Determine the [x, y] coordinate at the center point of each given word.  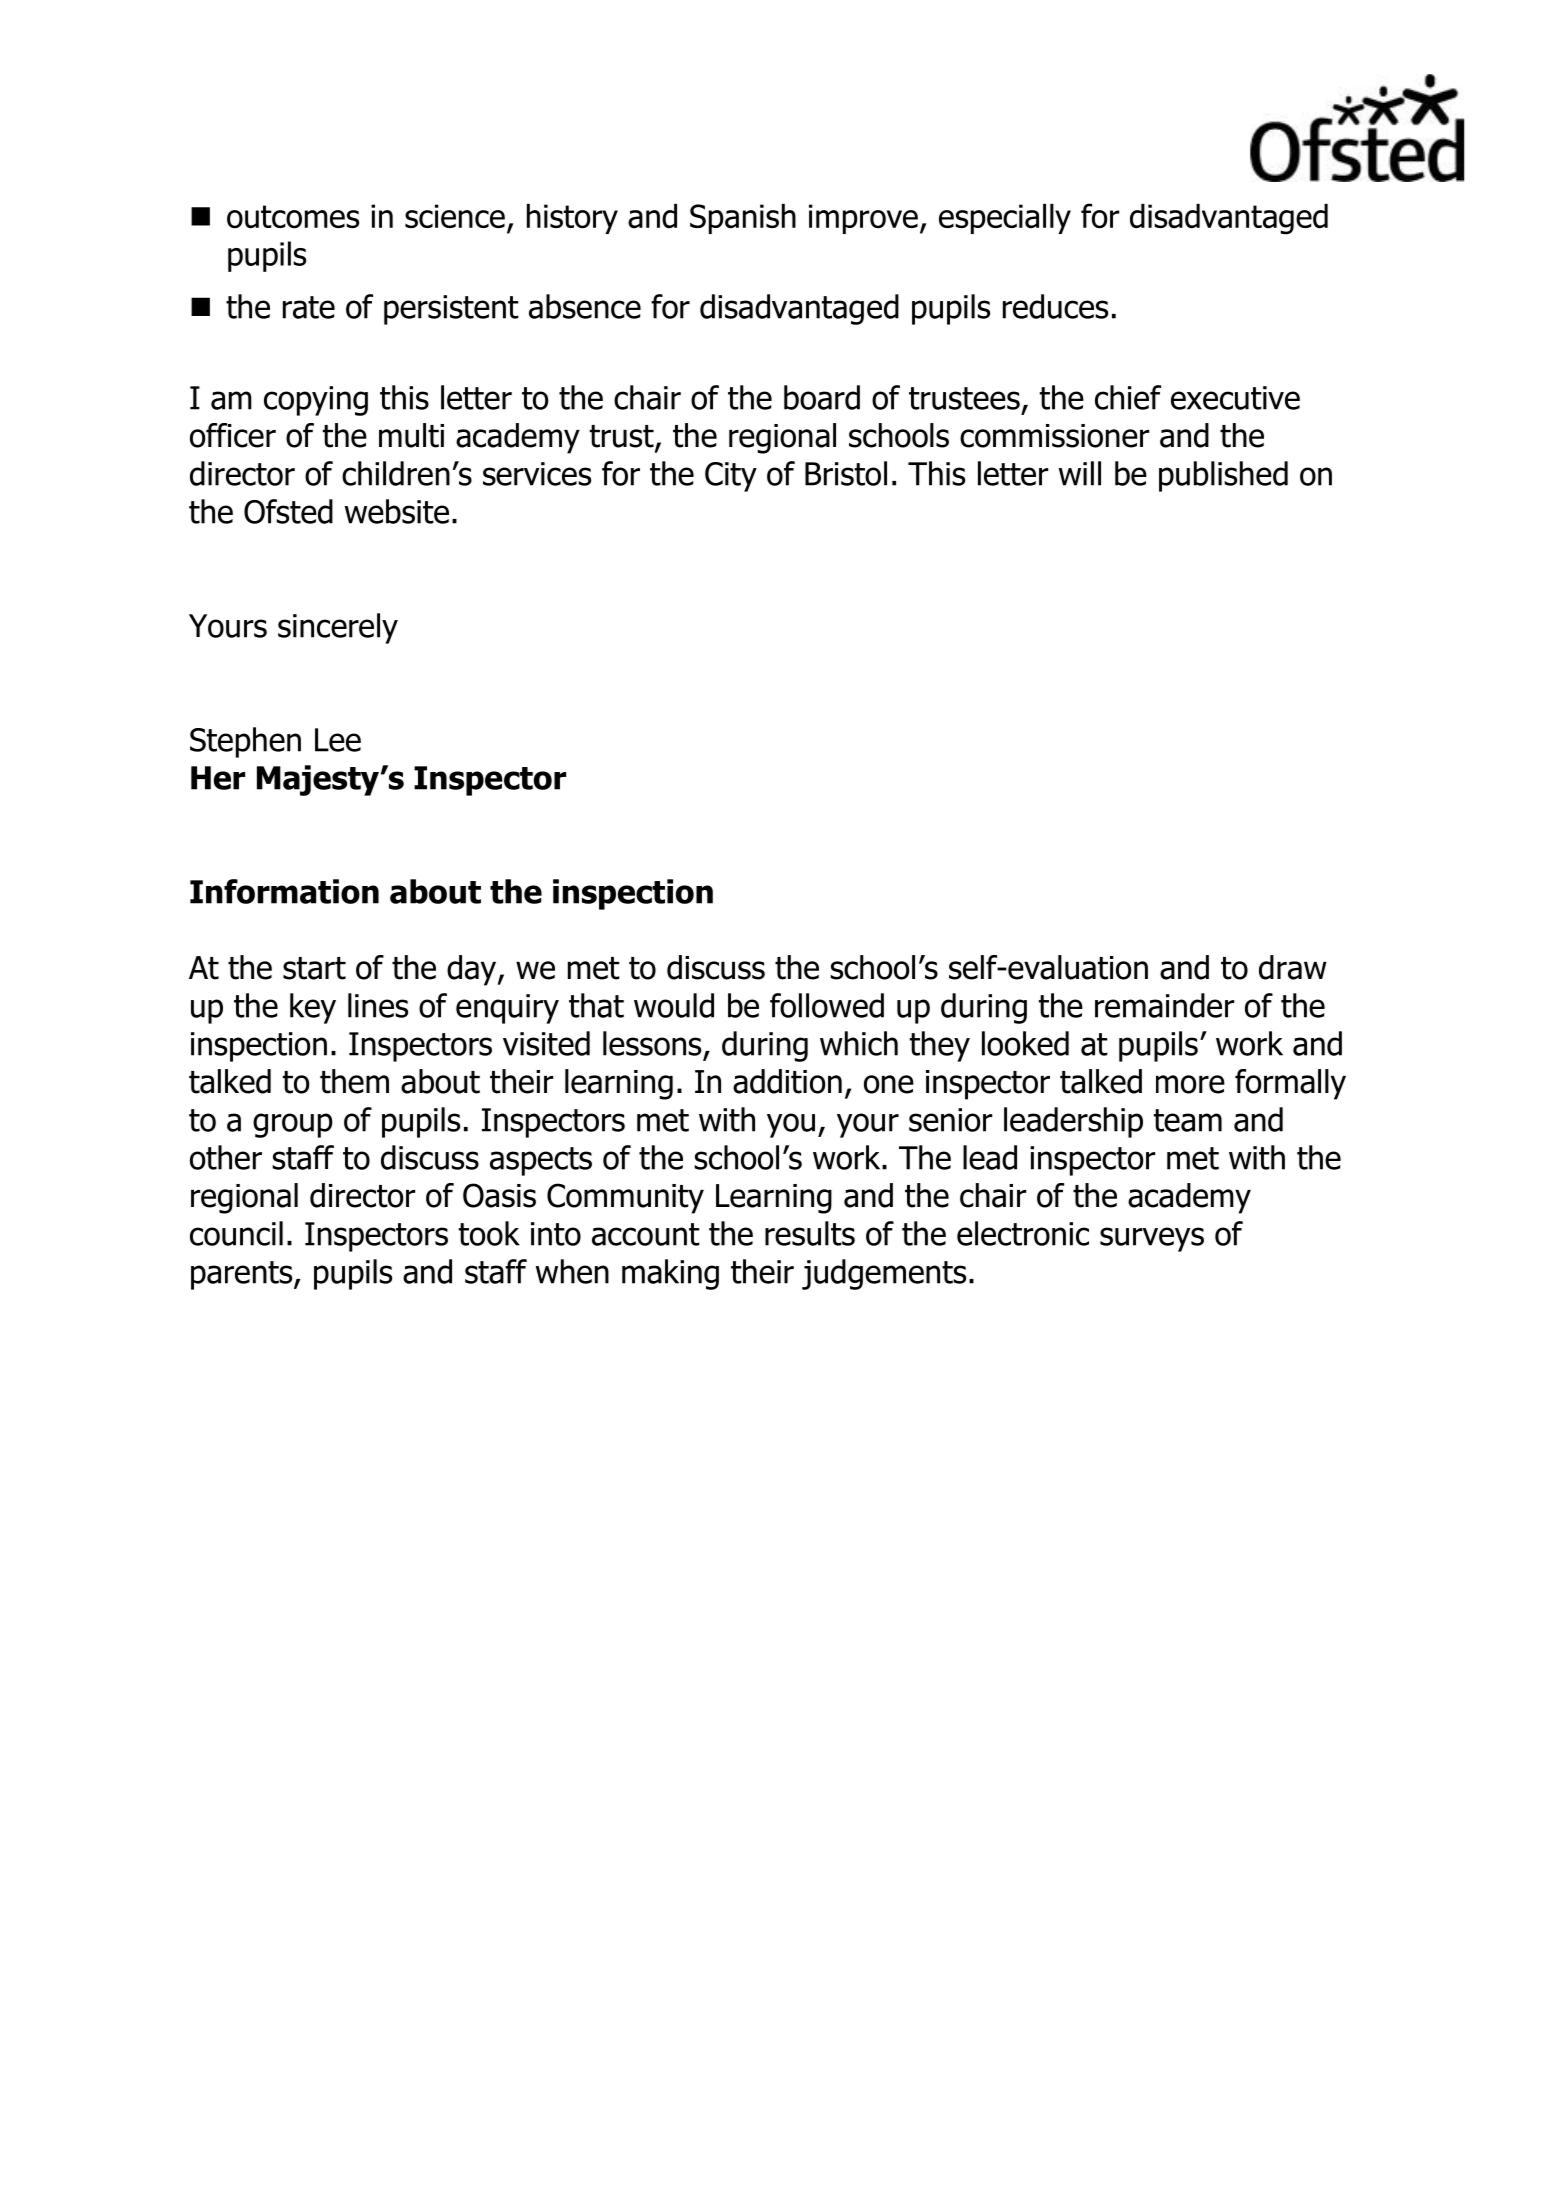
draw [1293, 967]
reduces [1055, 306]
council [236, 1233]
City [731, 477]
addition [787, 1081]
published [1223, 476]
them [354, 1081]
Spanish [743, 219]
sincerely [338, 628]
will [1080, 473]
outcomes [293, 217]
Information [284, 891]
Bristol [846, 473]
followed [827, 1005]
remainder [1164, 1005]
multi [411, 435]
